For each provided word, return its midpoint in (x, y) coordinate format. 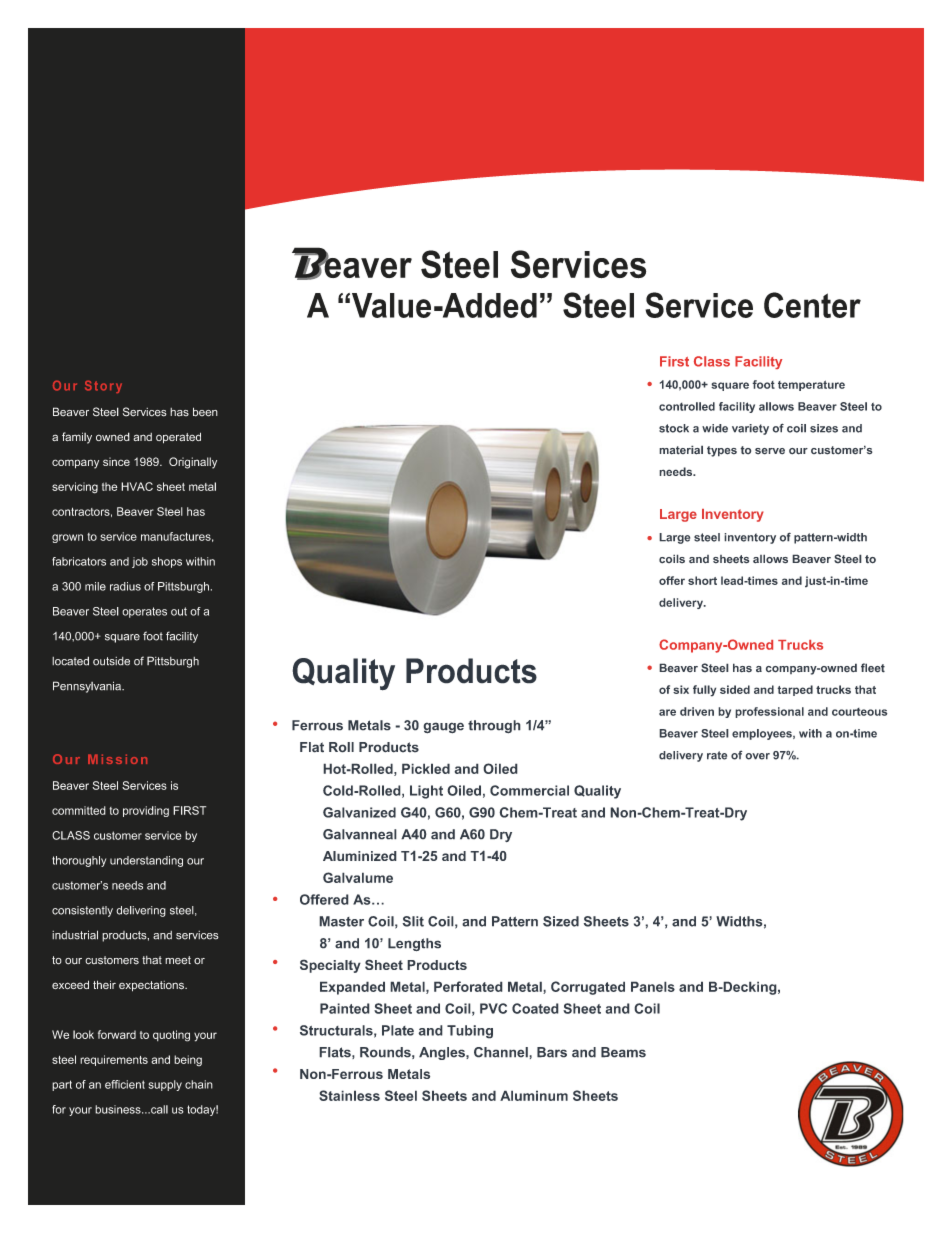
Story (103, 387)
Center (812, 305)
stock (674, 428)
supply (165, 1085)
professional (769, 712)
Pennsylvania (88, 687)
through (494, 727)
